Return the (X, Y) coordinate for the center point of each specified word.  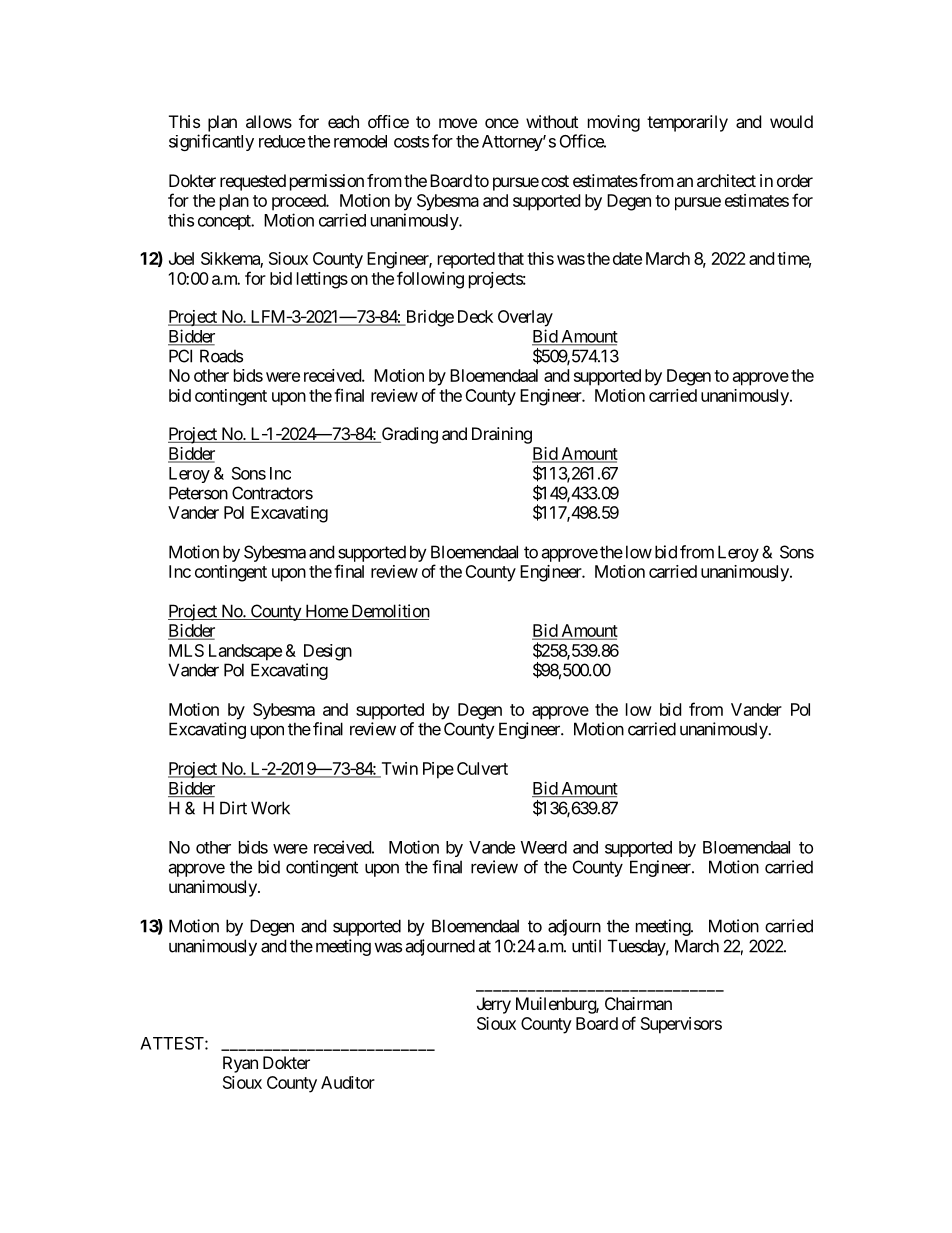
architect (726, 180)
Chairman (638, 1003)
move (458, 123)
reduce (282, 141)
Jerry (494, 1005)
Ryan (240, 1064)
